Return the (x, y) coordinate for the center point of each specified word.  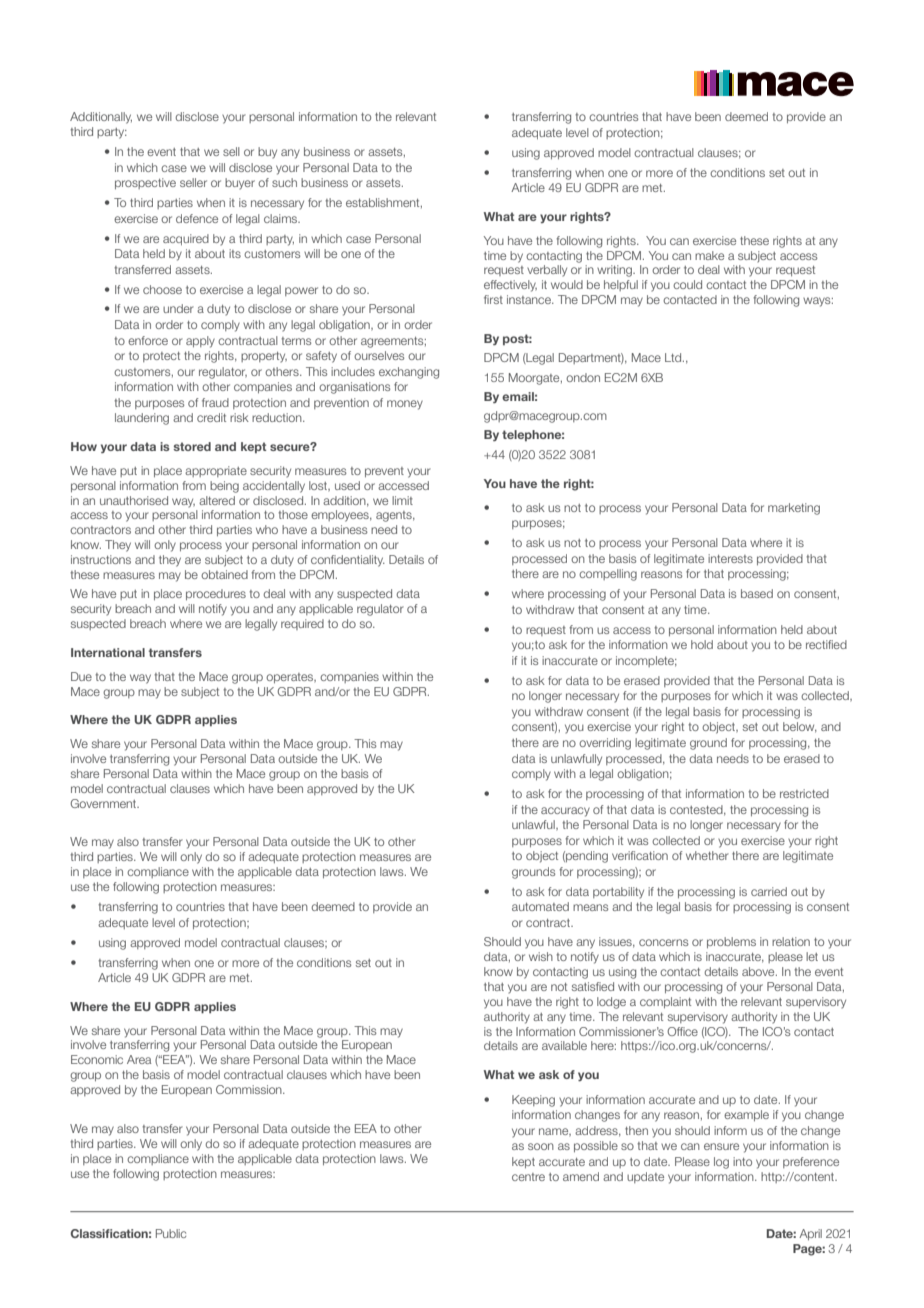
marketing (794, 509)
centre (528, 1177)
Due (81, 676)
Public (171, 1233)
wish (541, 956)
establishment (384, 203)
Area (139, 1059)
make (709, 255)
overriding (605, 744)
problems (731, 942)
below (800, 727)
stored (192, 446)
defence (197, 218)
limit (402, 500)
